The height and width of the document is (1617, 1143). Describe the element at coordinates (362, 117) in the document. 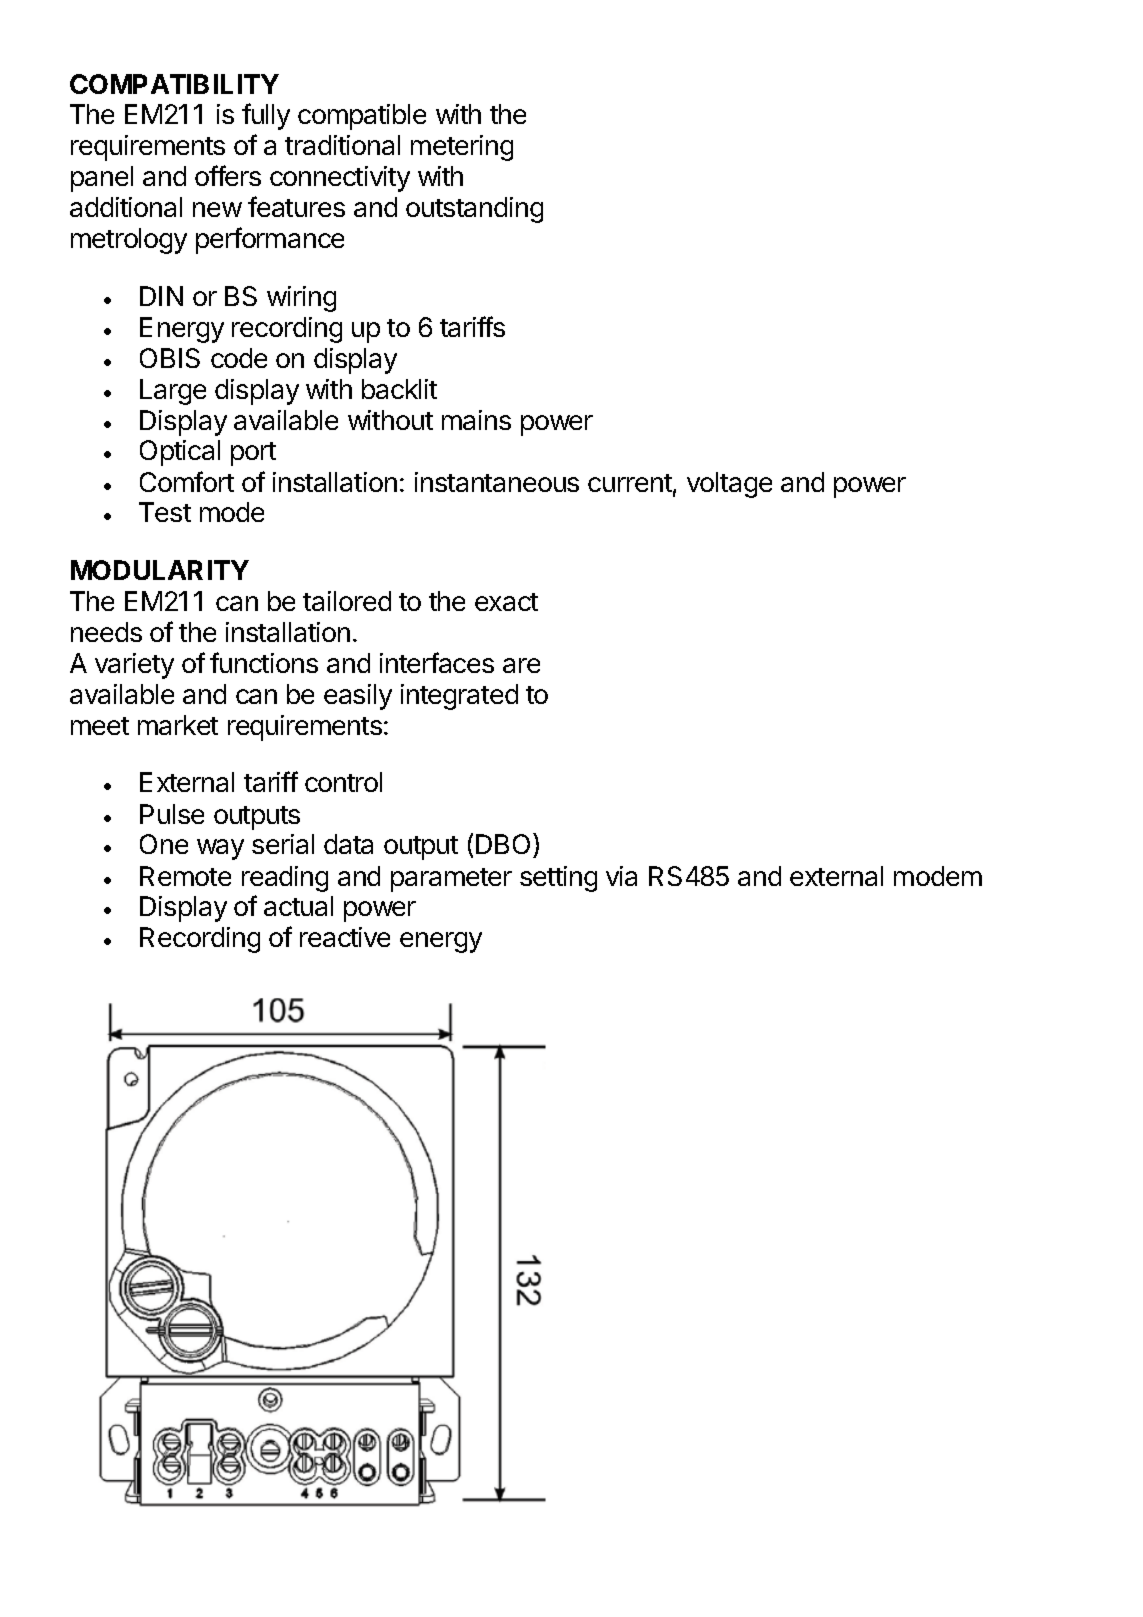

I see `compatible` at that location.
